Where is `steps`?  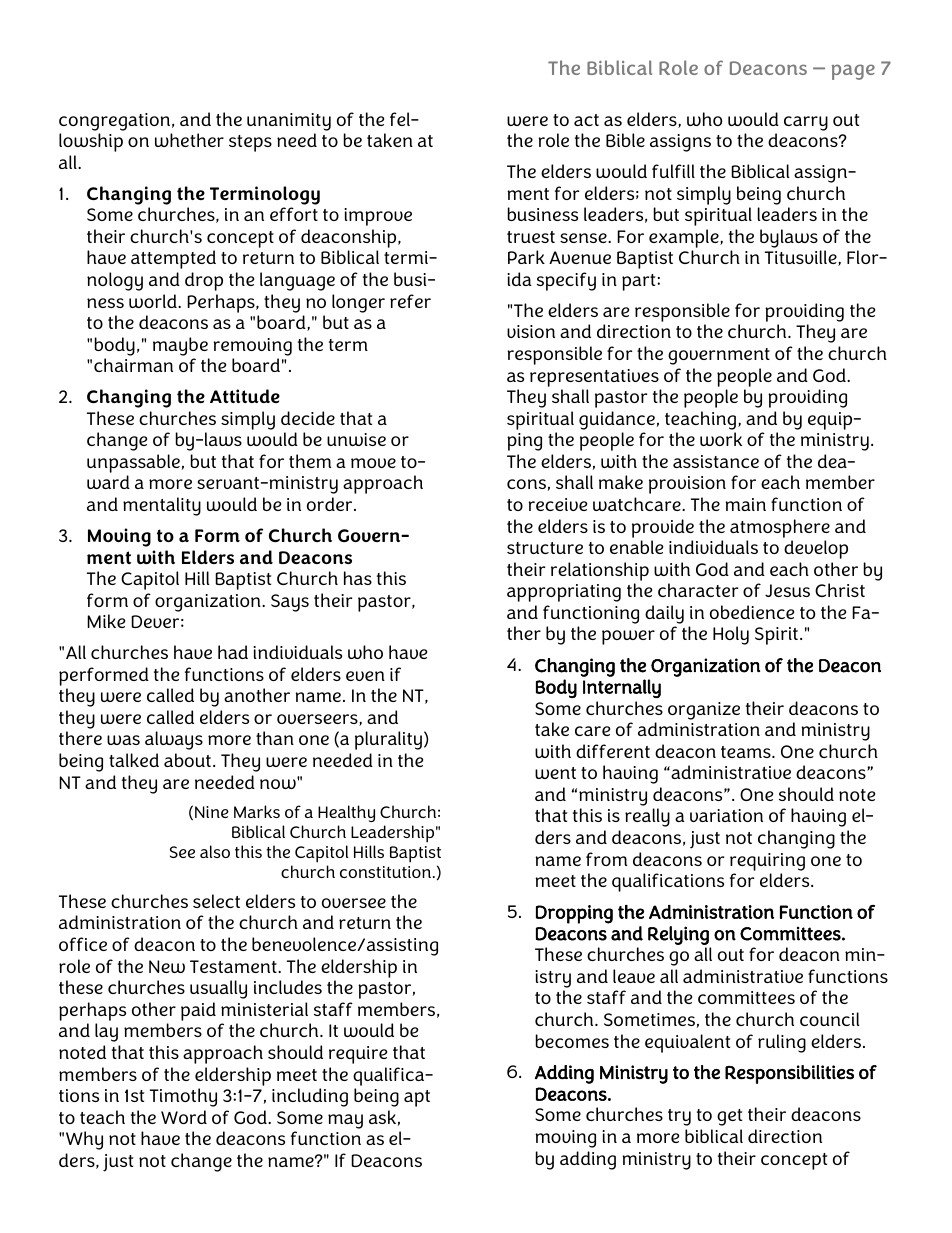
steps is located at coordinates (250, 143).
